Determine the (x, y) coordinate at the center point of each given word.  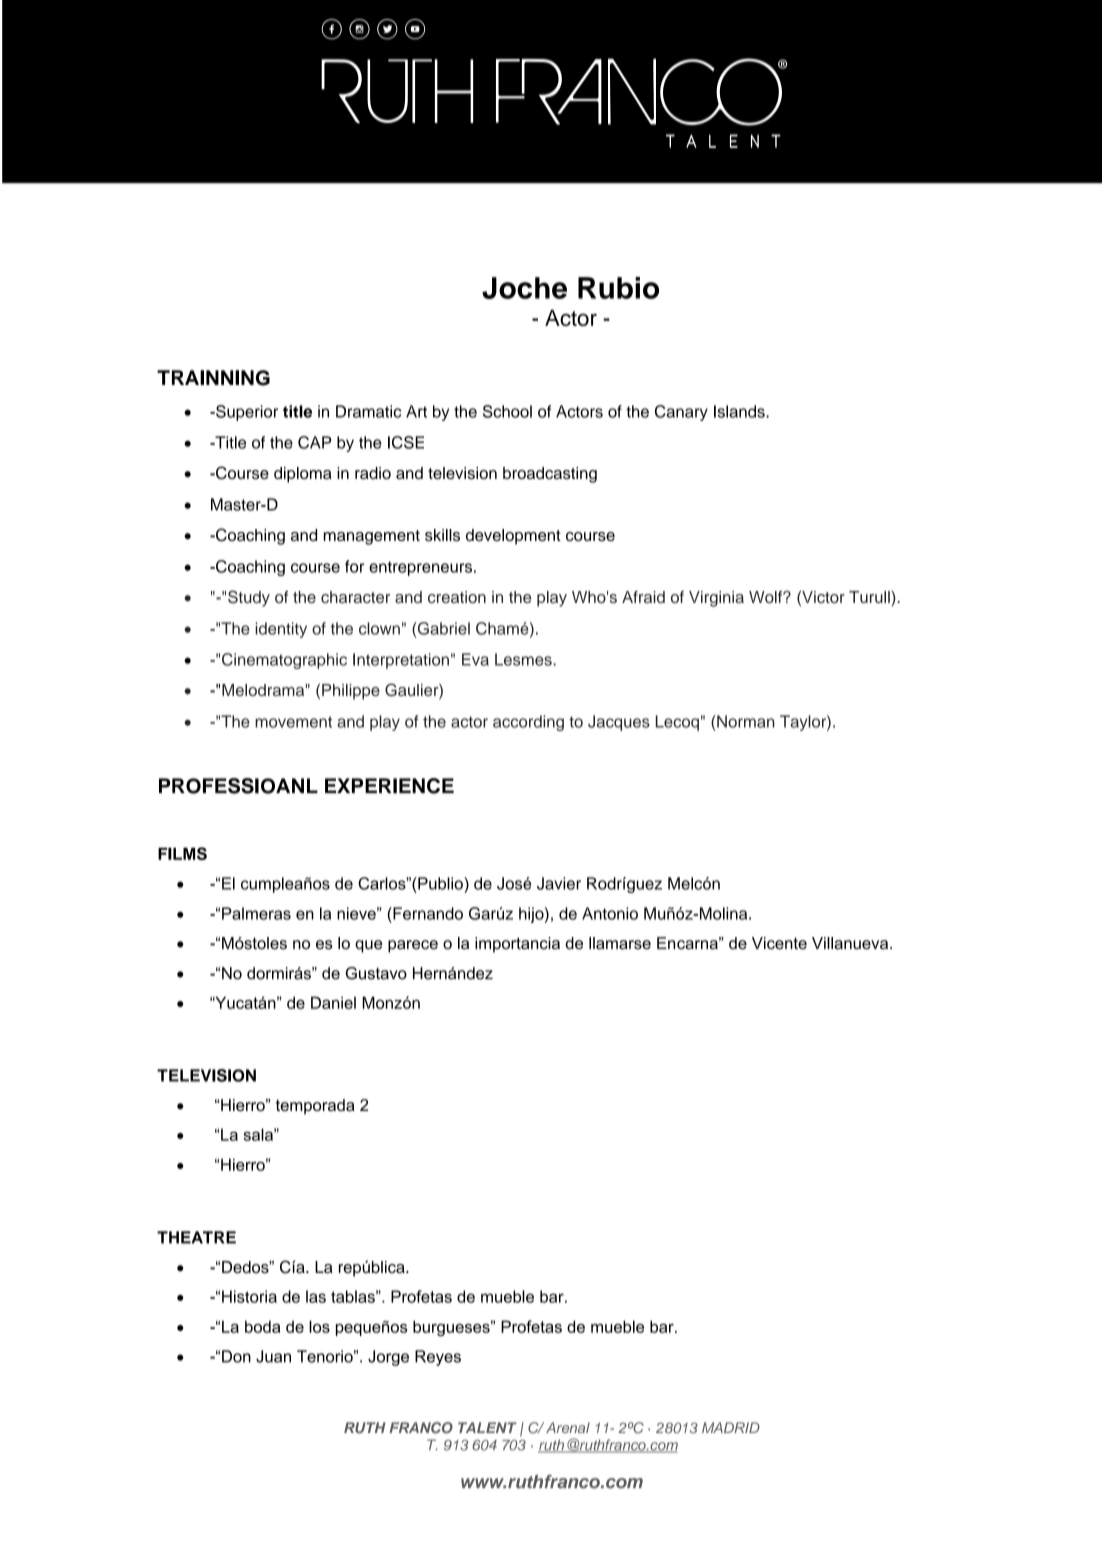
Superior (246, 413)
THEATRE (196, 1237)
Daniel (333, 1002)
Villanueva (851, 943)
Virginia (716, 599)
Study (249, 598)
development (513, 537)
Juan (273, 1356)
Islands (740, 411)
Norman (746, 721)
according (528, 723)
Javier (559, 883)
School (507, 411)
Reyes (438, 1358)
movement (293, 722)
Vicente (779, 943)
